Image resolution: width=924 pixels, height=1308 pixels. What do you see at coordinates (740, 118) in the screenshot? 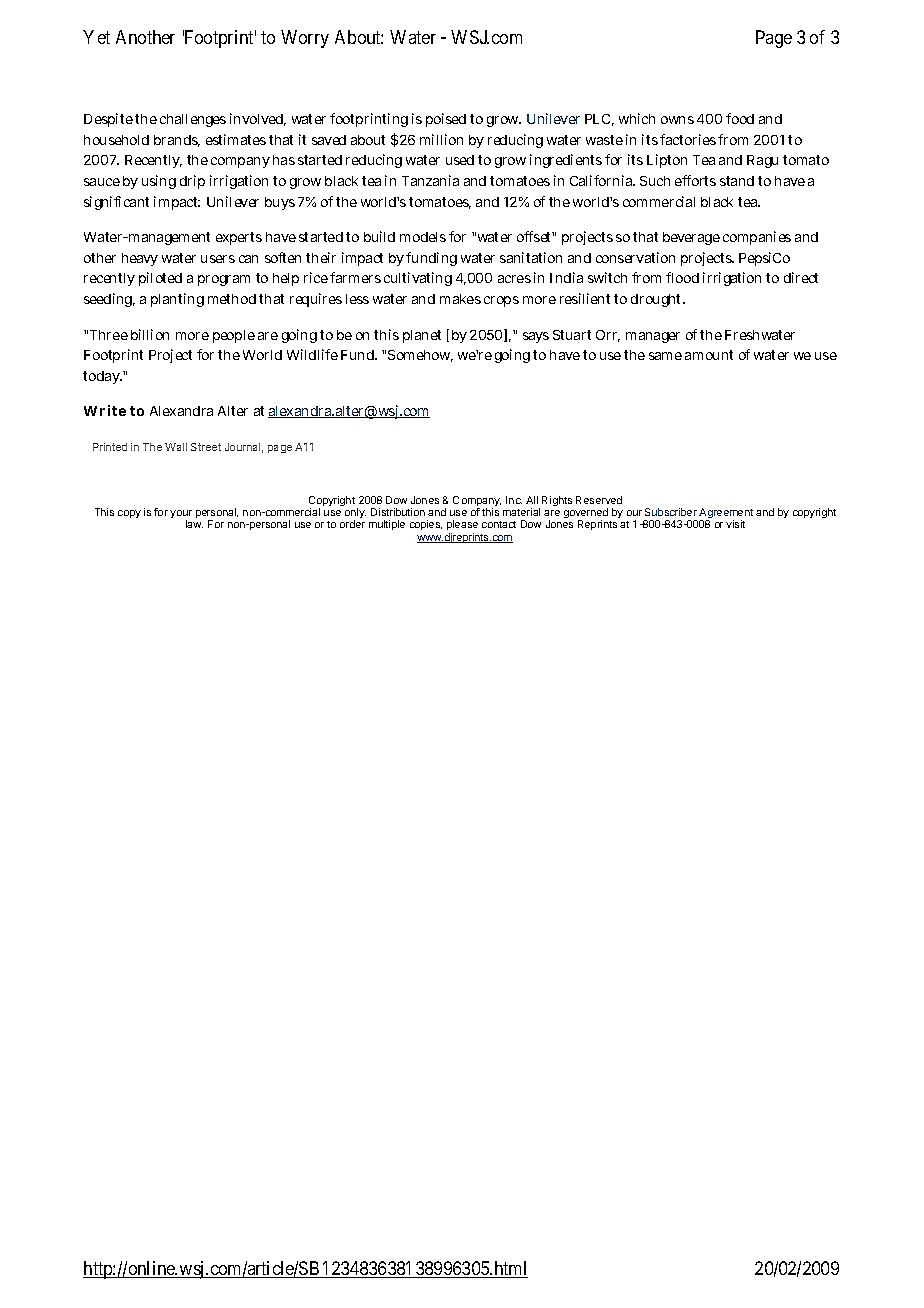
I see `food` at bounding box center [740, 118].
